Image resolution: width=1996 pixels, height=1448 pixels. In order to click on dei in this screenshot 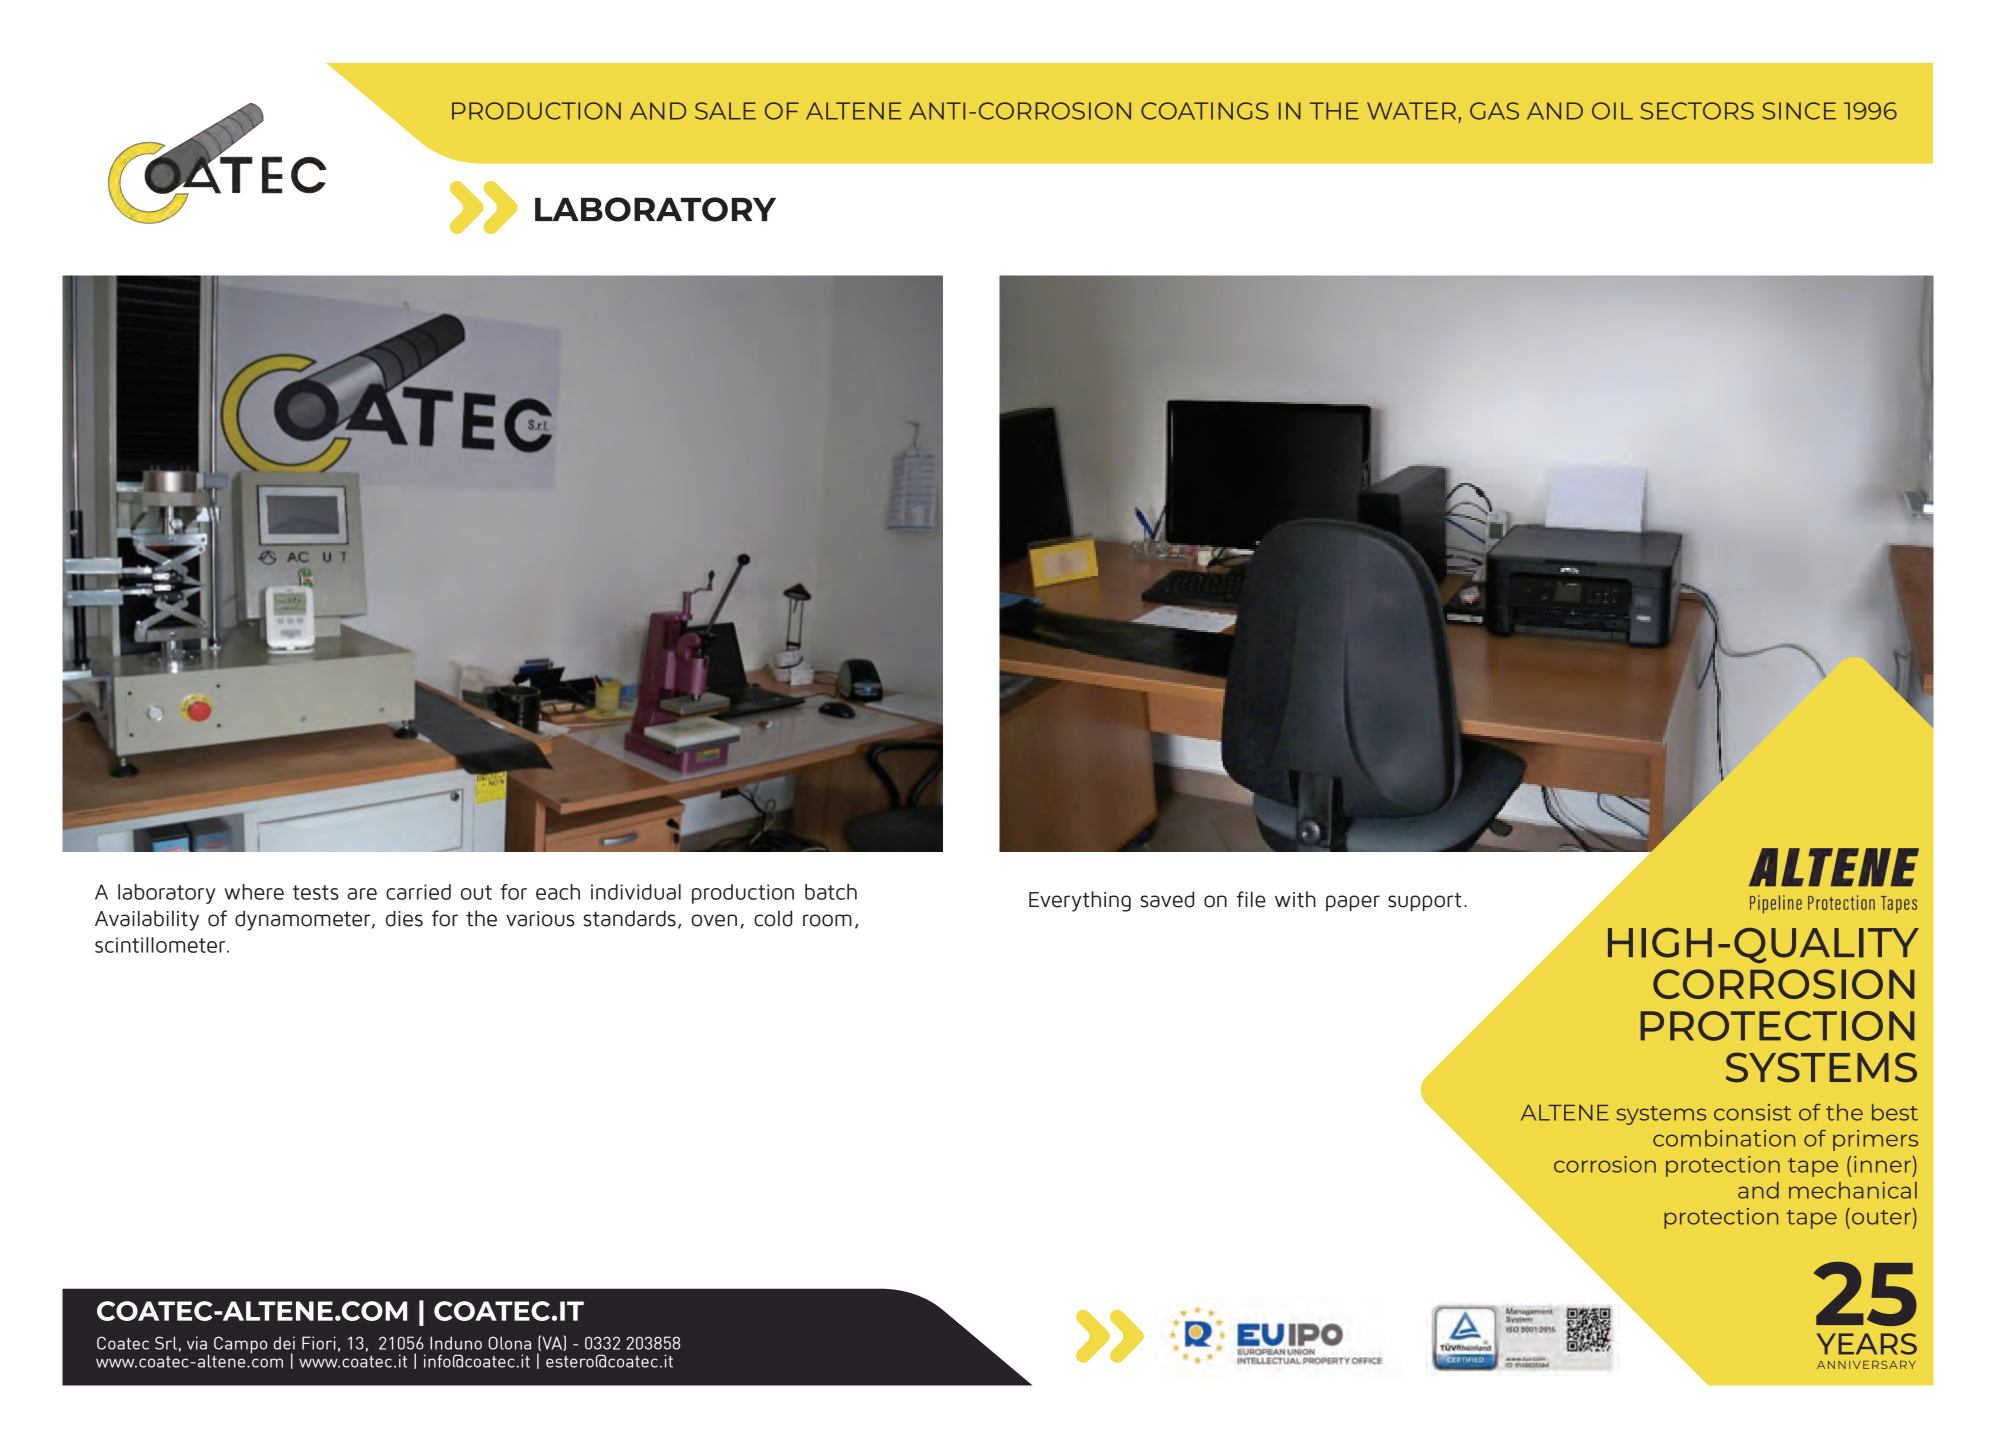, I will do `click(284, 1343)`.
